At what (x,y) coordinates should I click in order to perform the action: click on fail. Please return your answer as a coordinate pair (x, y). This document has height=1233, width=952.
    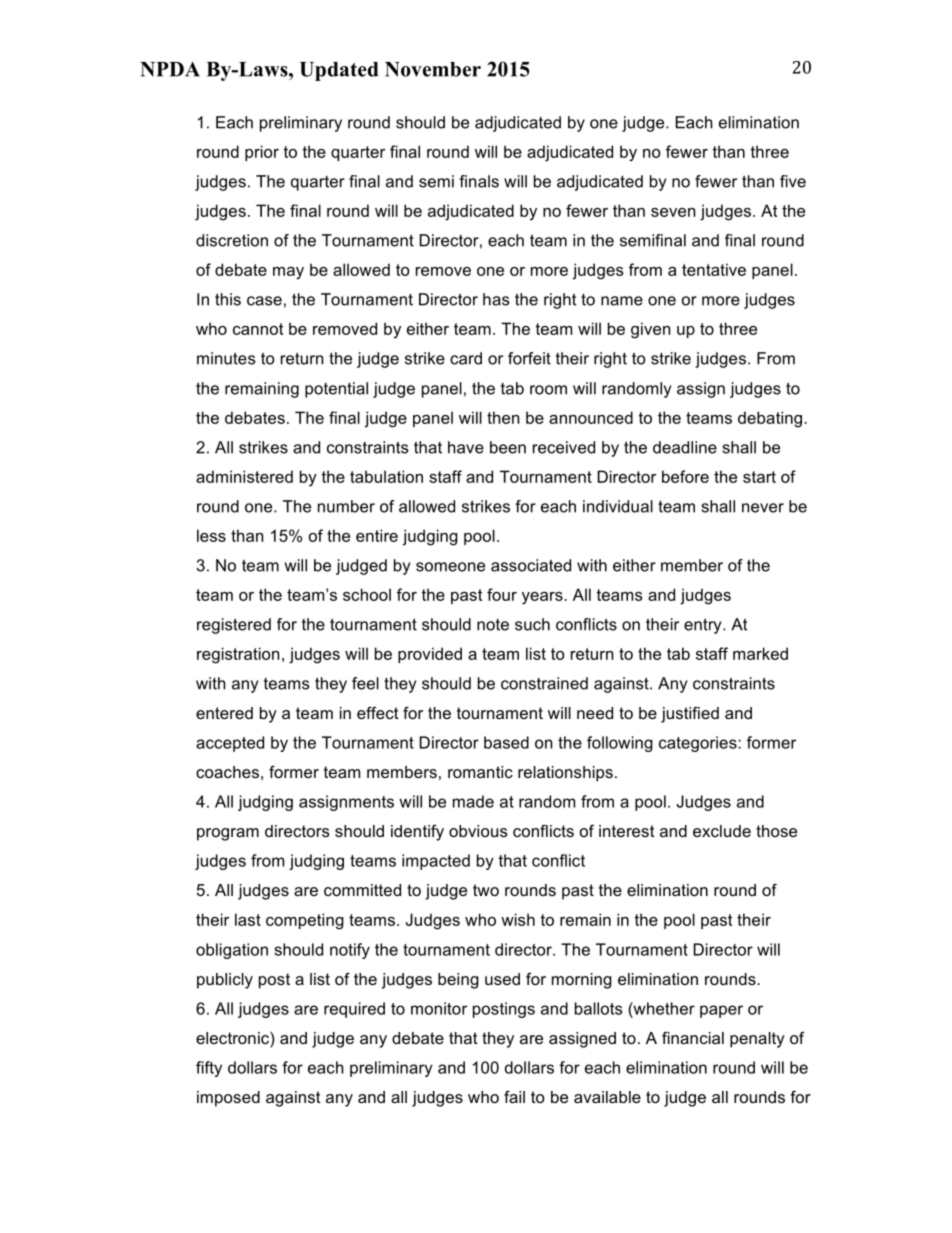
    Looking at the image, I should click on (514, 1096).
